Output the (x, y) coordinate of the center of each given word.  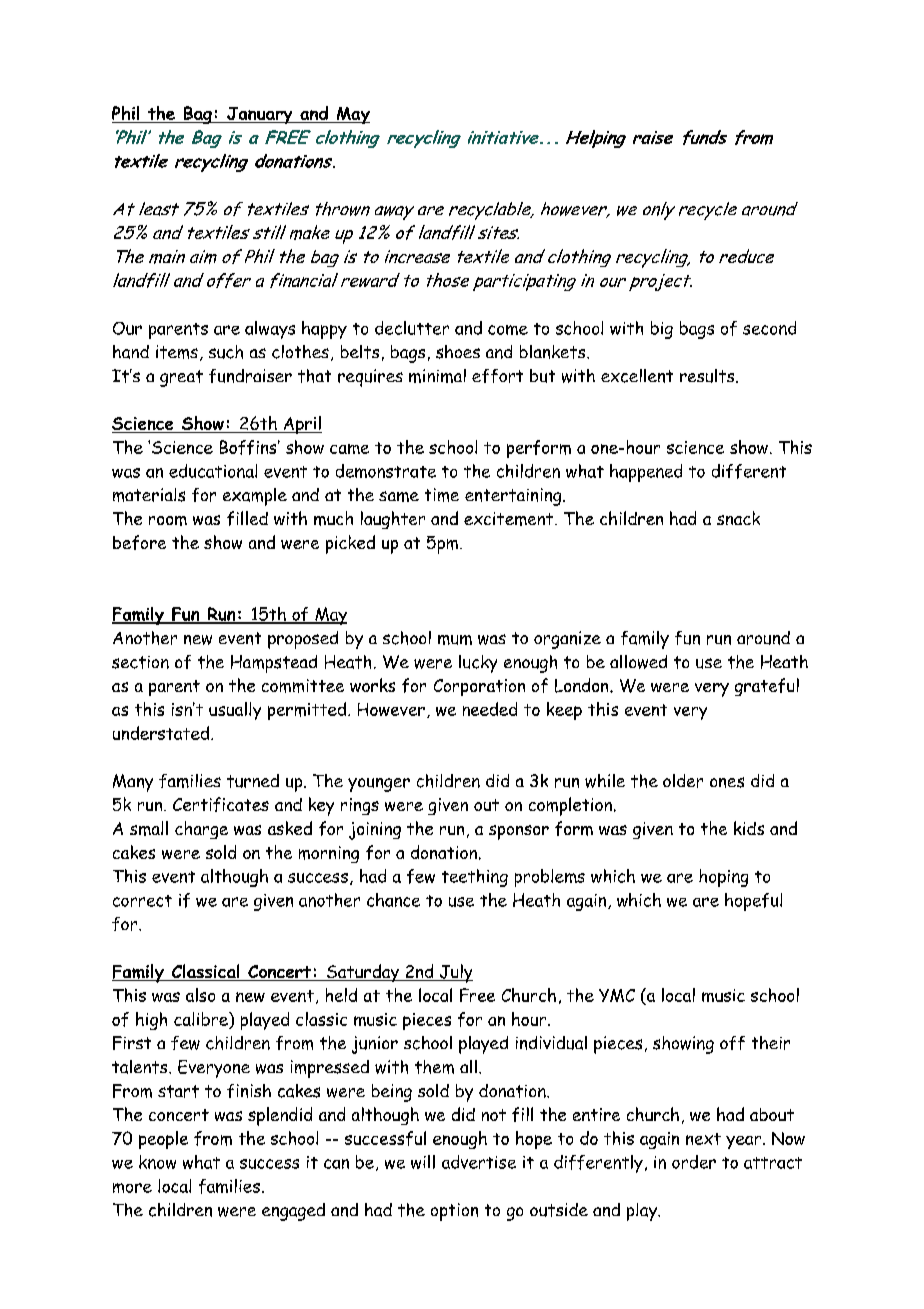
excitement (510, 519)
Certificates (221, 804)
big (662, 330)
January (260, 115)
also (200, 995)
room (168, 521)
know (157, 1162)
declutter (412, 328)
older (683, 781)
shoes (458, 352)
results (708, 376)
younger (379, 785)
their (771, 1043)
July (455, 973)
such (226, 352)
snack (738, 518)
